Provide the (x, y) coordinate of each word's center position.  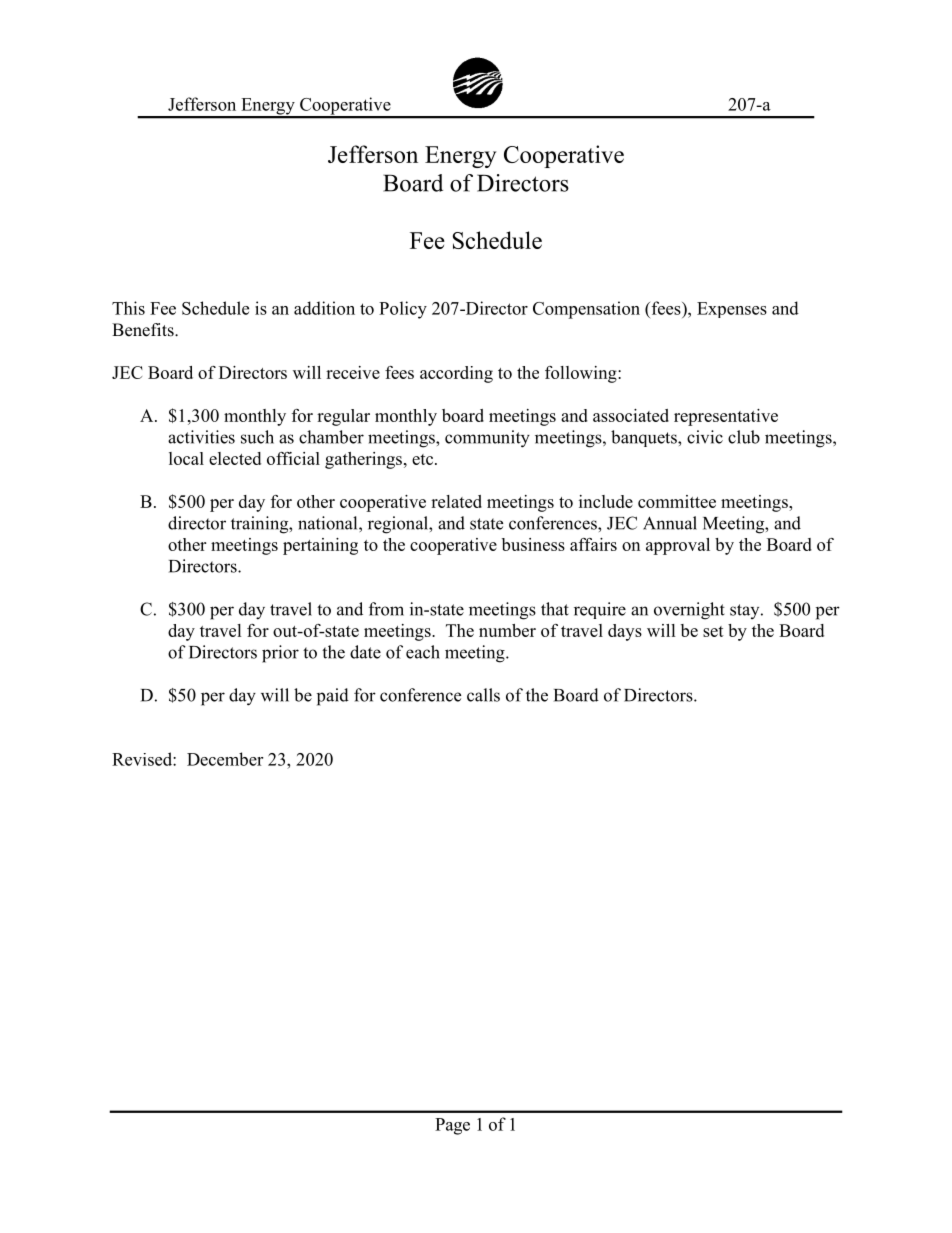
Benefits (144, 330)
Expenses (732, 310)
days (625, 632)
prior (280, 654)
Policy (403, 310)
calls (483, 695)
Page (452, 1126)
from (386, 609)
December (225, 759)
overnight (689, 611)
